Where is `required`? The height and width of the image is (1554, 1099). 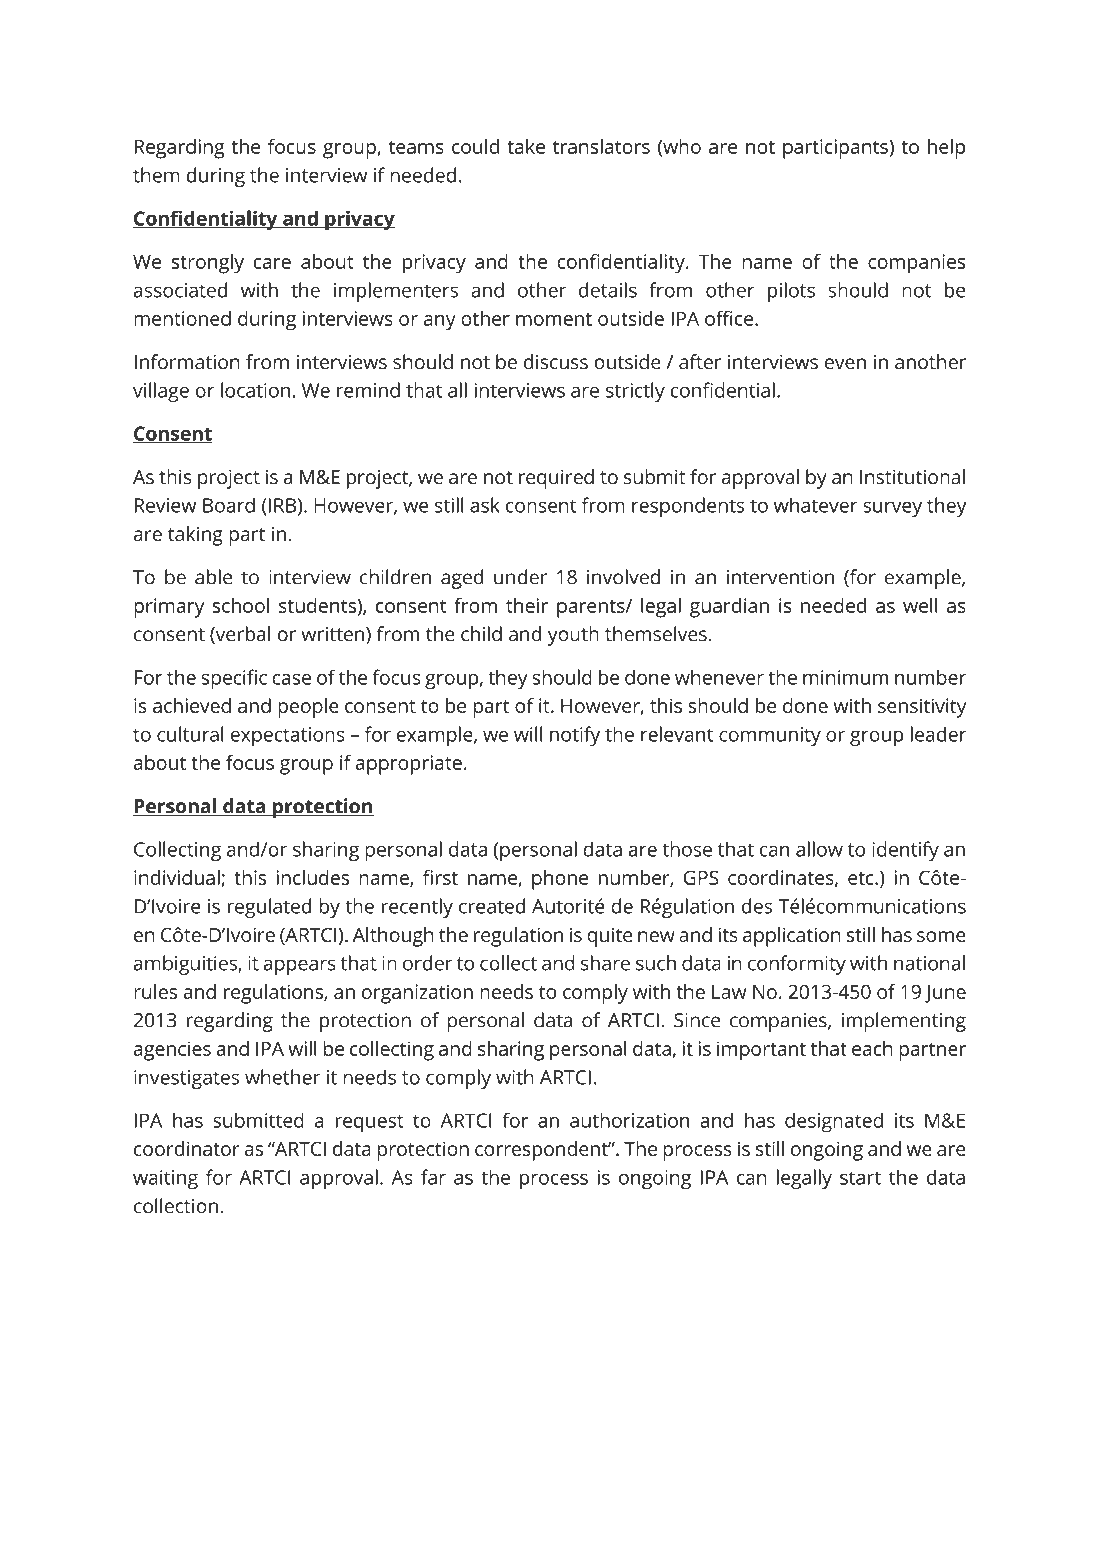 required is located at coordinates (556, 479).
